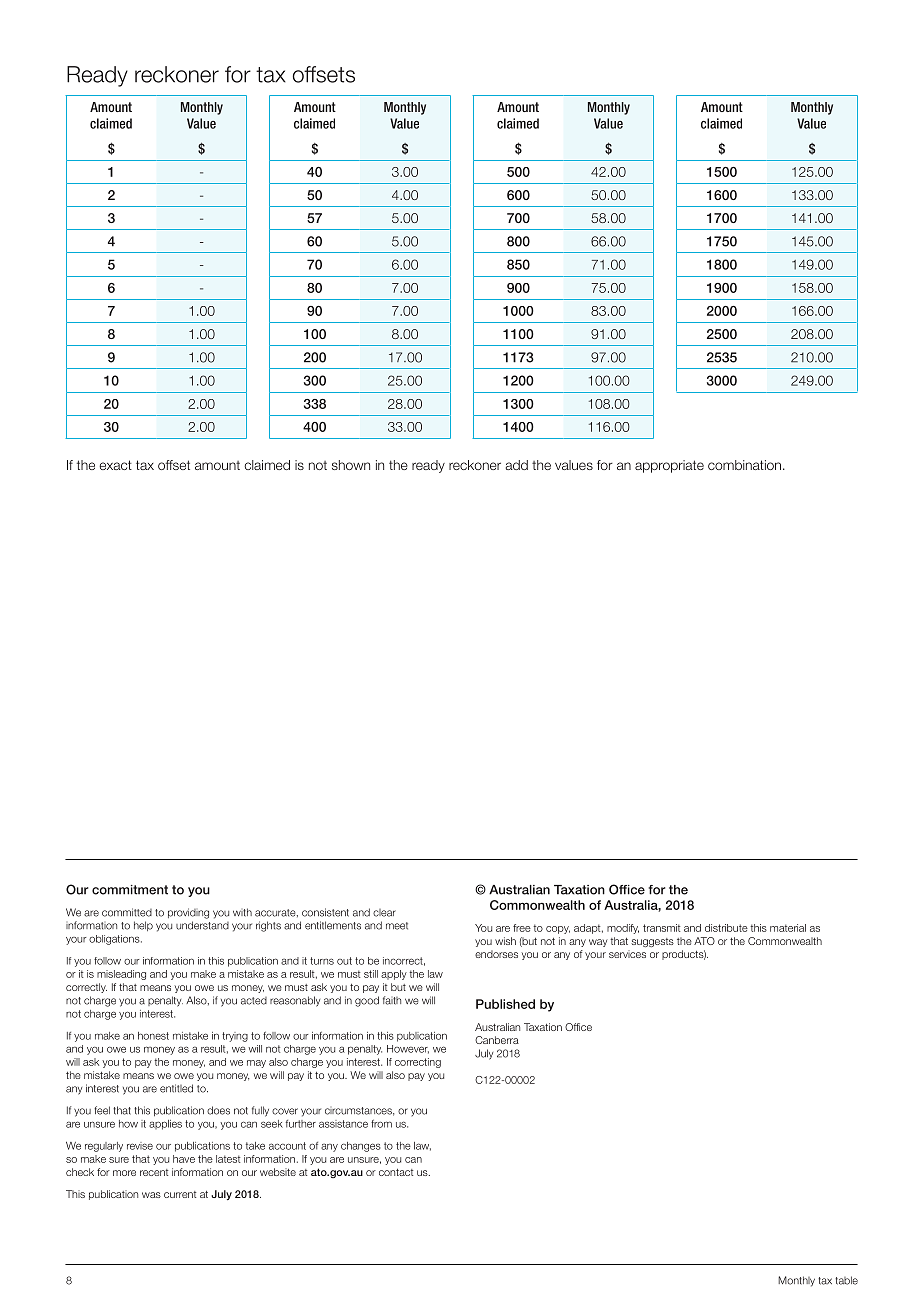 Image resolution: width=924 pixels, height=1308 pixels. What do you see at coordinates (744, 465) in the image?
I see `combination` at bounding box center [744, 465].
